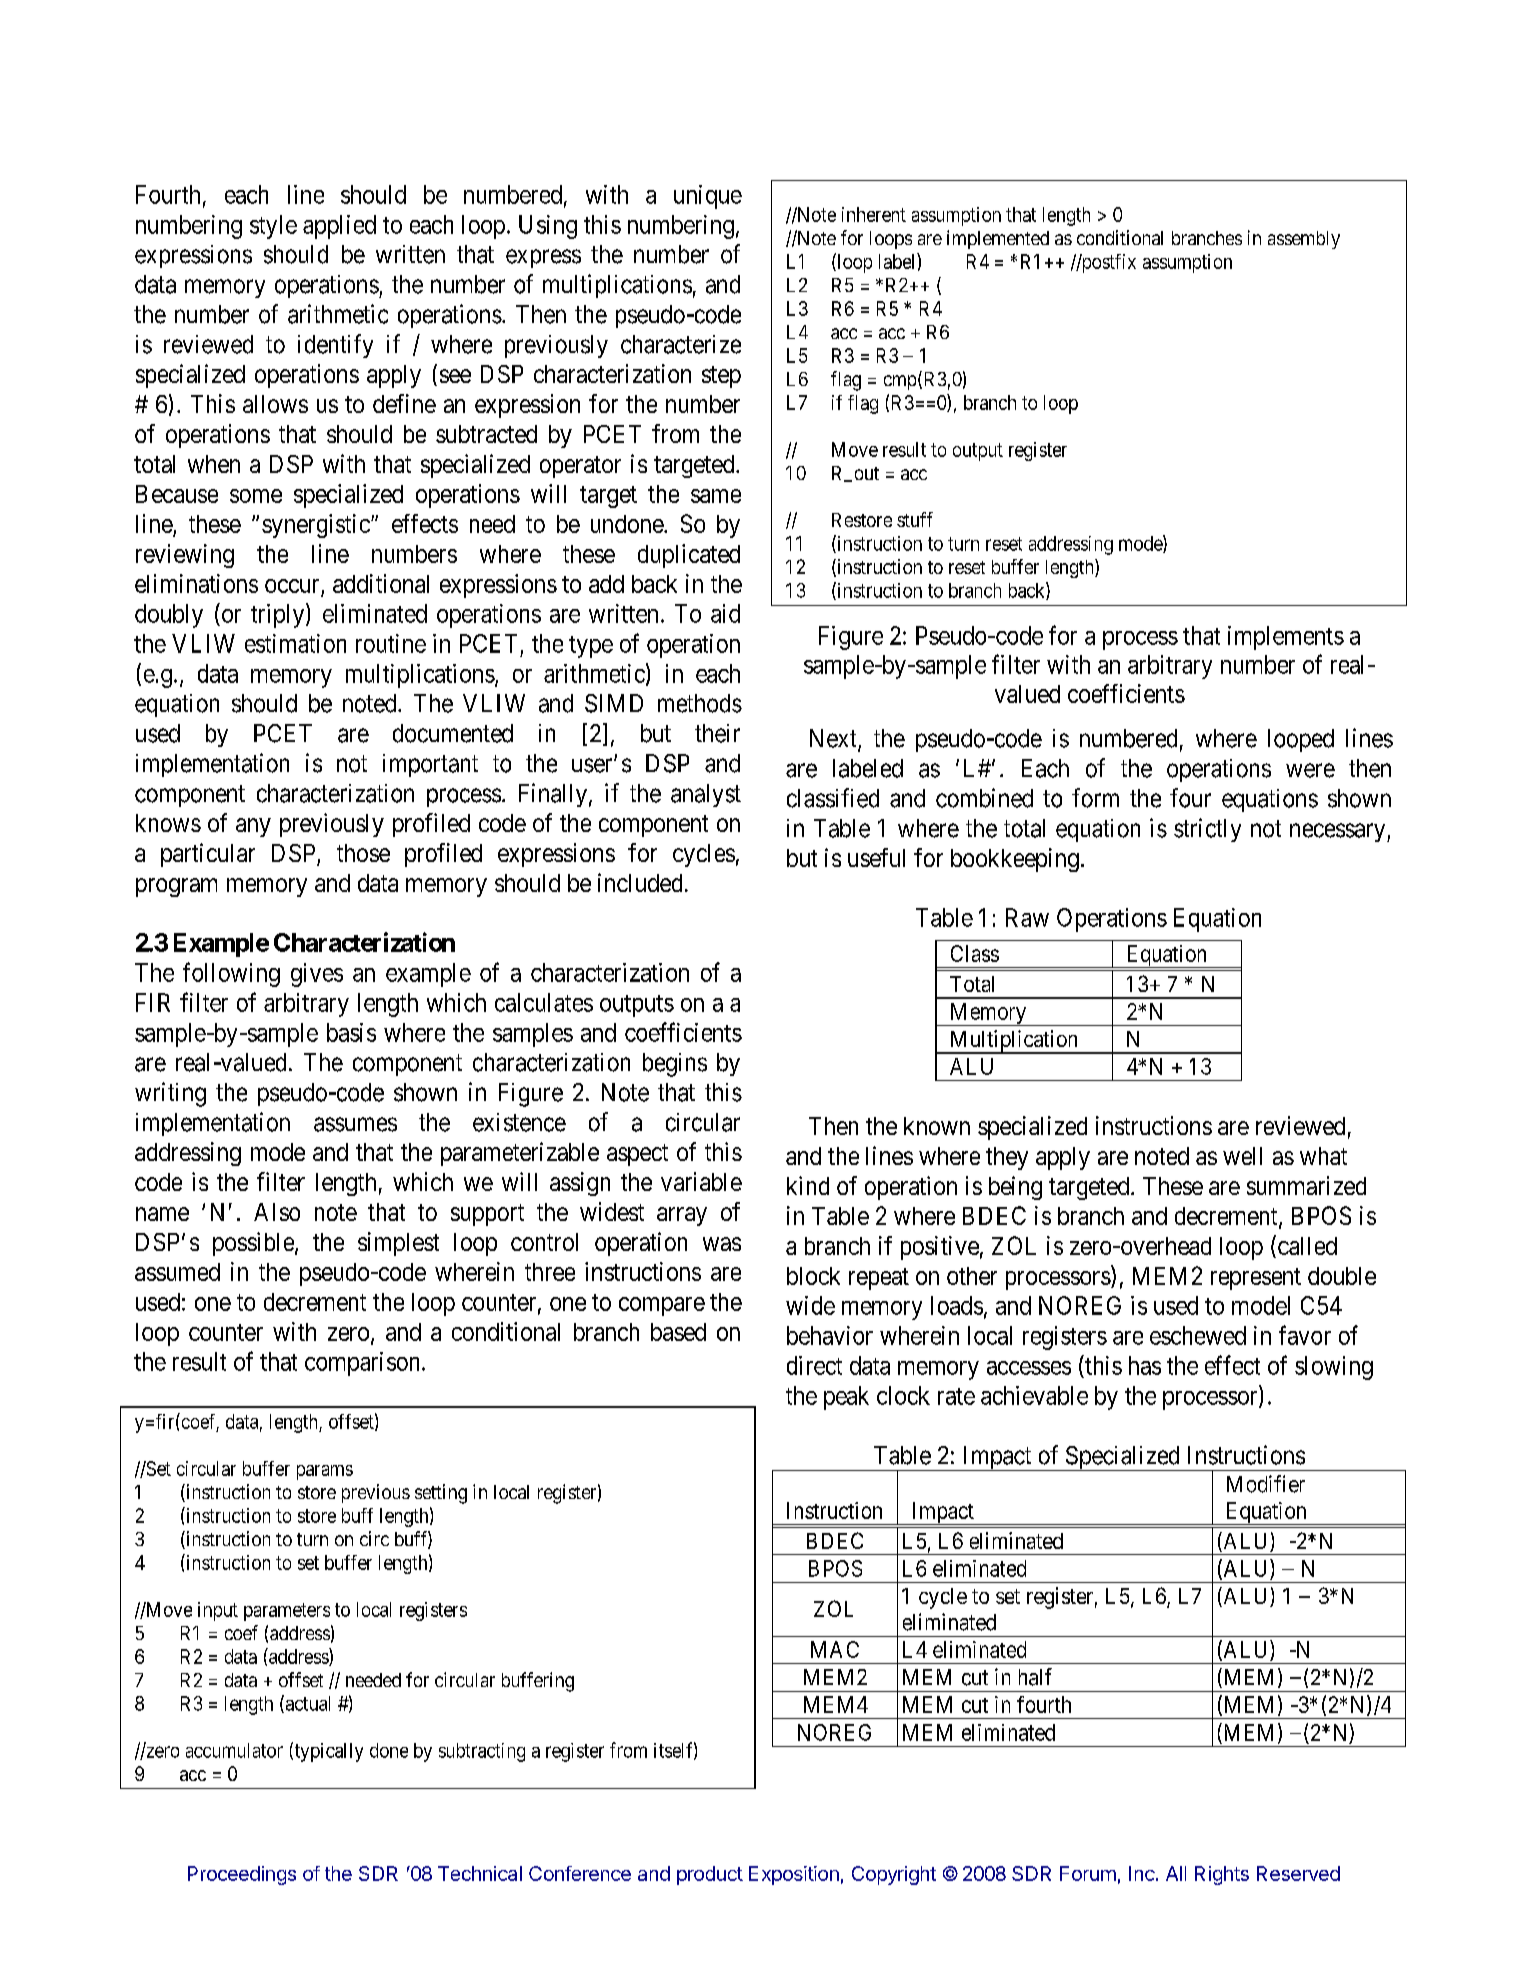 Image resolution: width=1526 pixels, height=1975 pixels. What do you see at coordinates (242, 1875) in the screenshot?
I see `Proceedings` at bounding box center [242, 1875].
